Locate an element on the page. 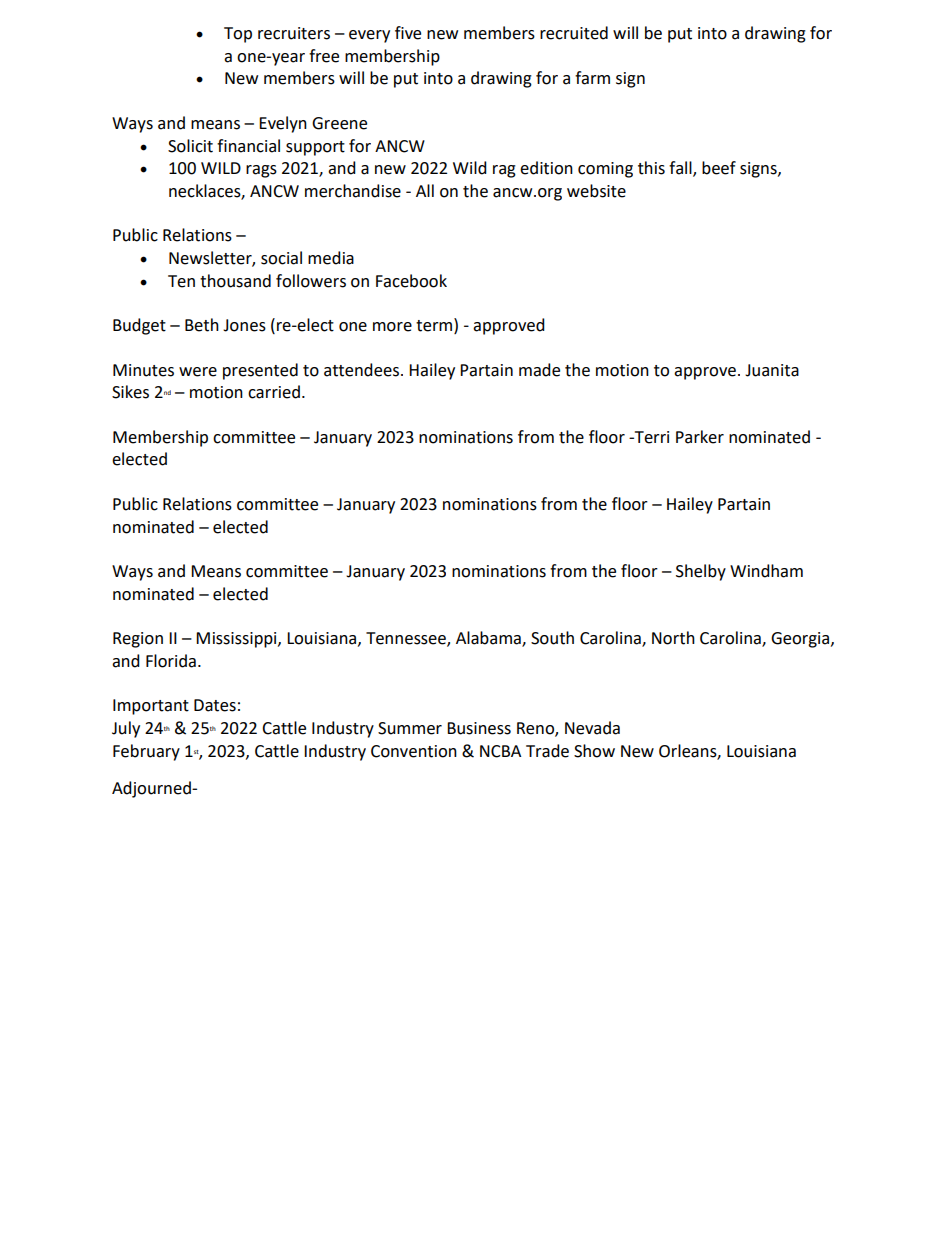 Image resolution: width=952 pixels, height=1233 pixels. farm is located at coordinates (592, 78).
